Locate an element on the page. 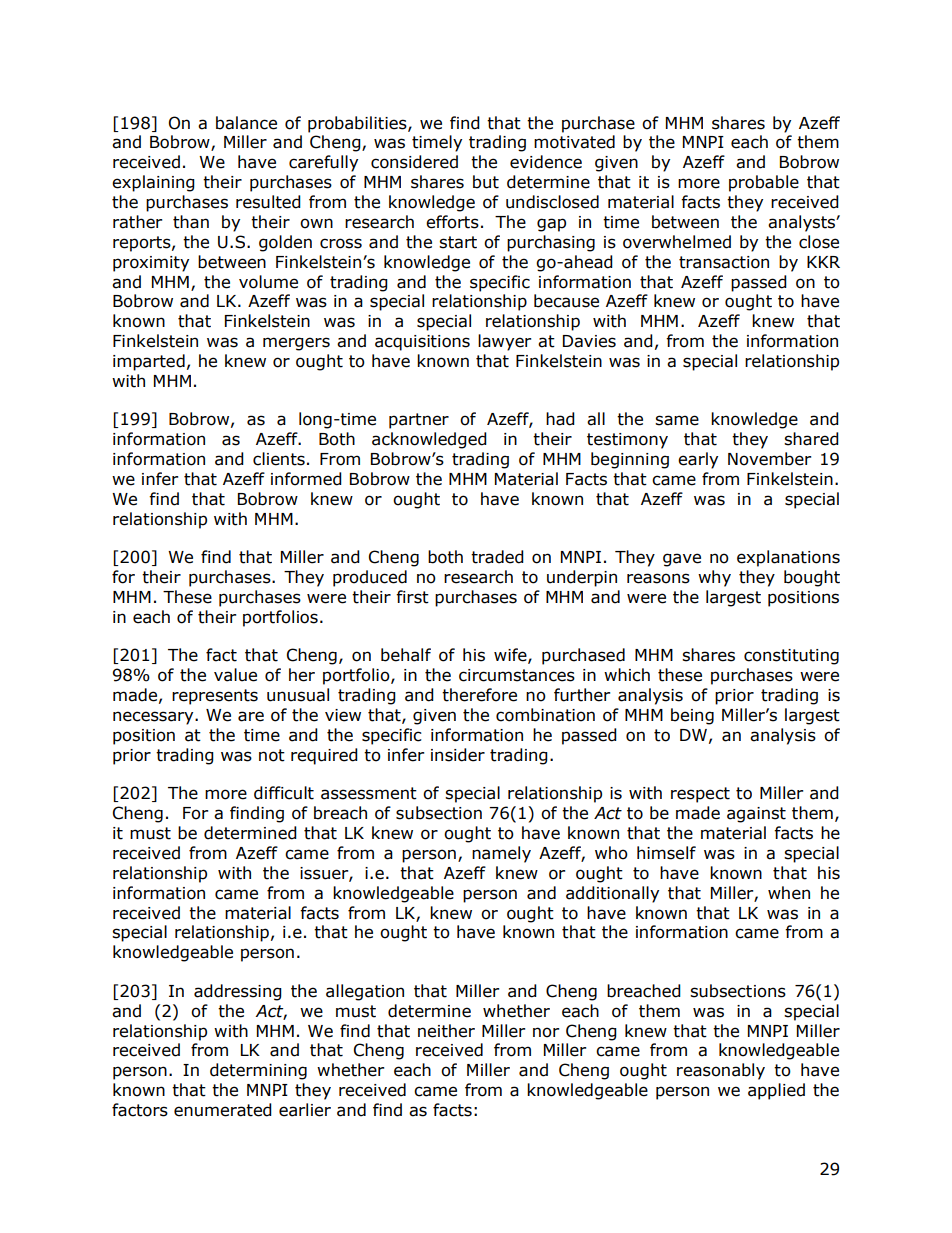 This document has height=1233, width=952. balance is located at coordinates (246, 123).
